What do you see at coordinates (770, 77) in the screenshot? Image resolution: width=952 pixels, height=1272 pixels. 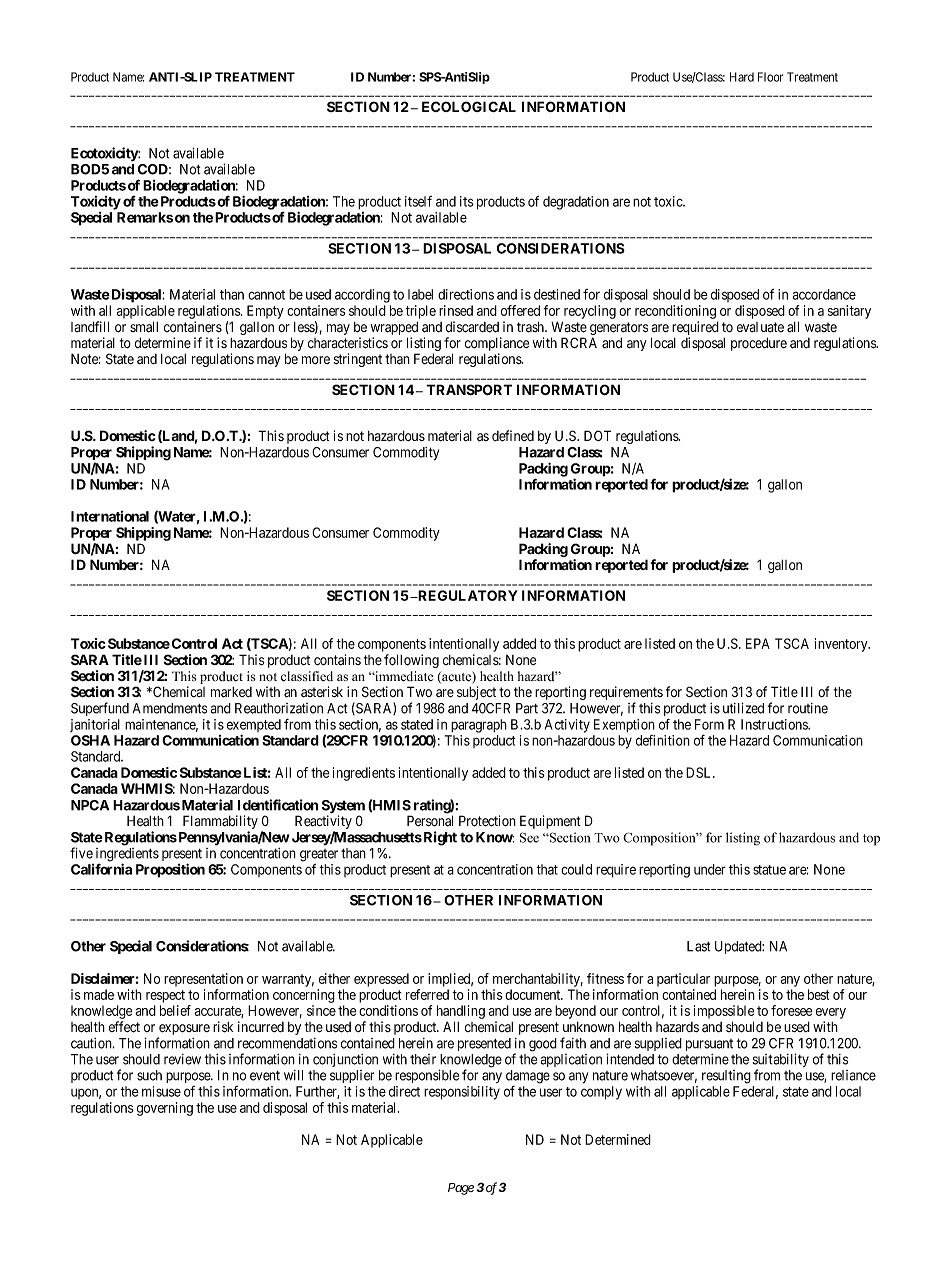 I see `Floor` at bounding box center [770, 77].
